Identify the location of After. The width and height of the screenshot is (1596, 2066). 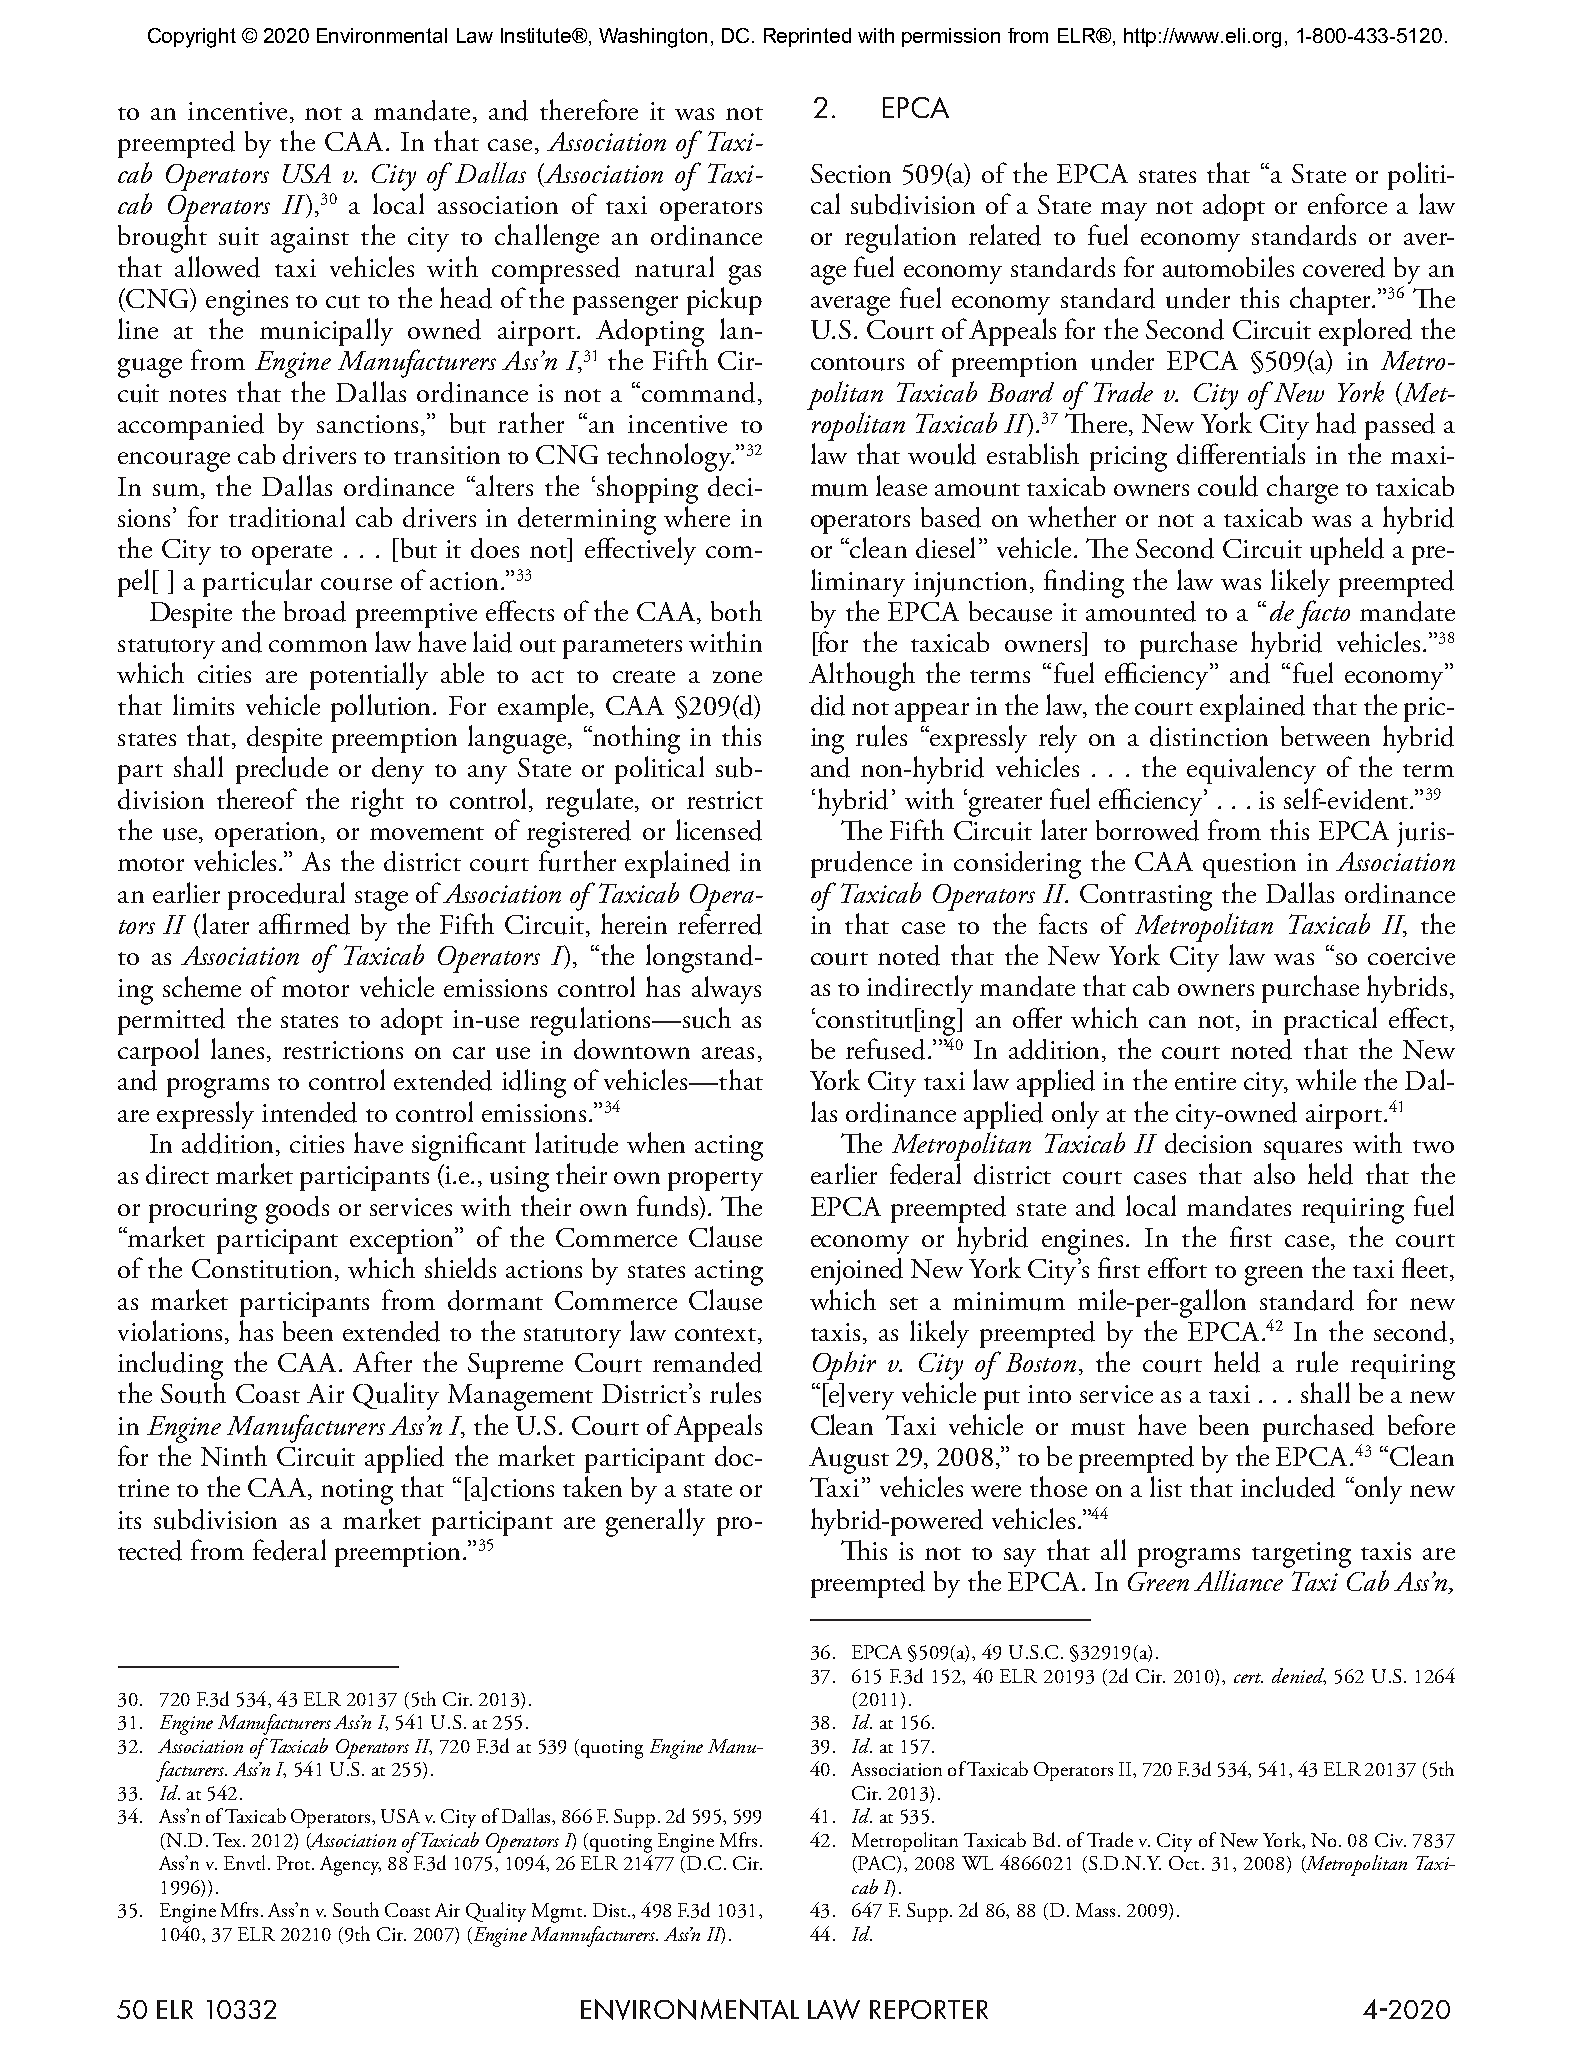
(382, 1361).
